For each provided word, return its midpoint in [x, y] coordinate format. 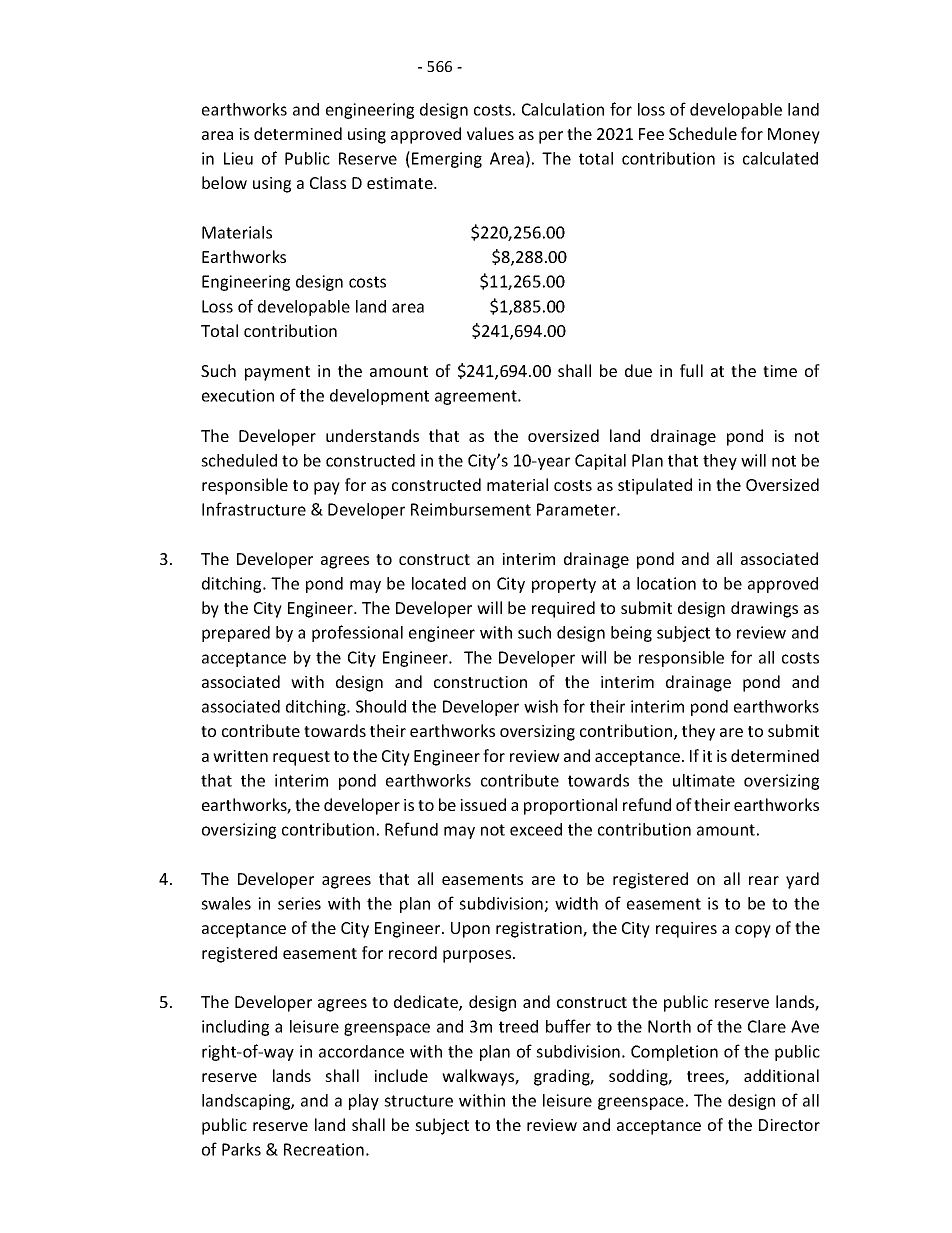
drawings [764, 609]
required [563, 609]
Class [328, 182]
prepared [236, 634]
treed [518, 1026]
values [490, 133]
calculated [780, 158]
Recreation [324, 1149]
